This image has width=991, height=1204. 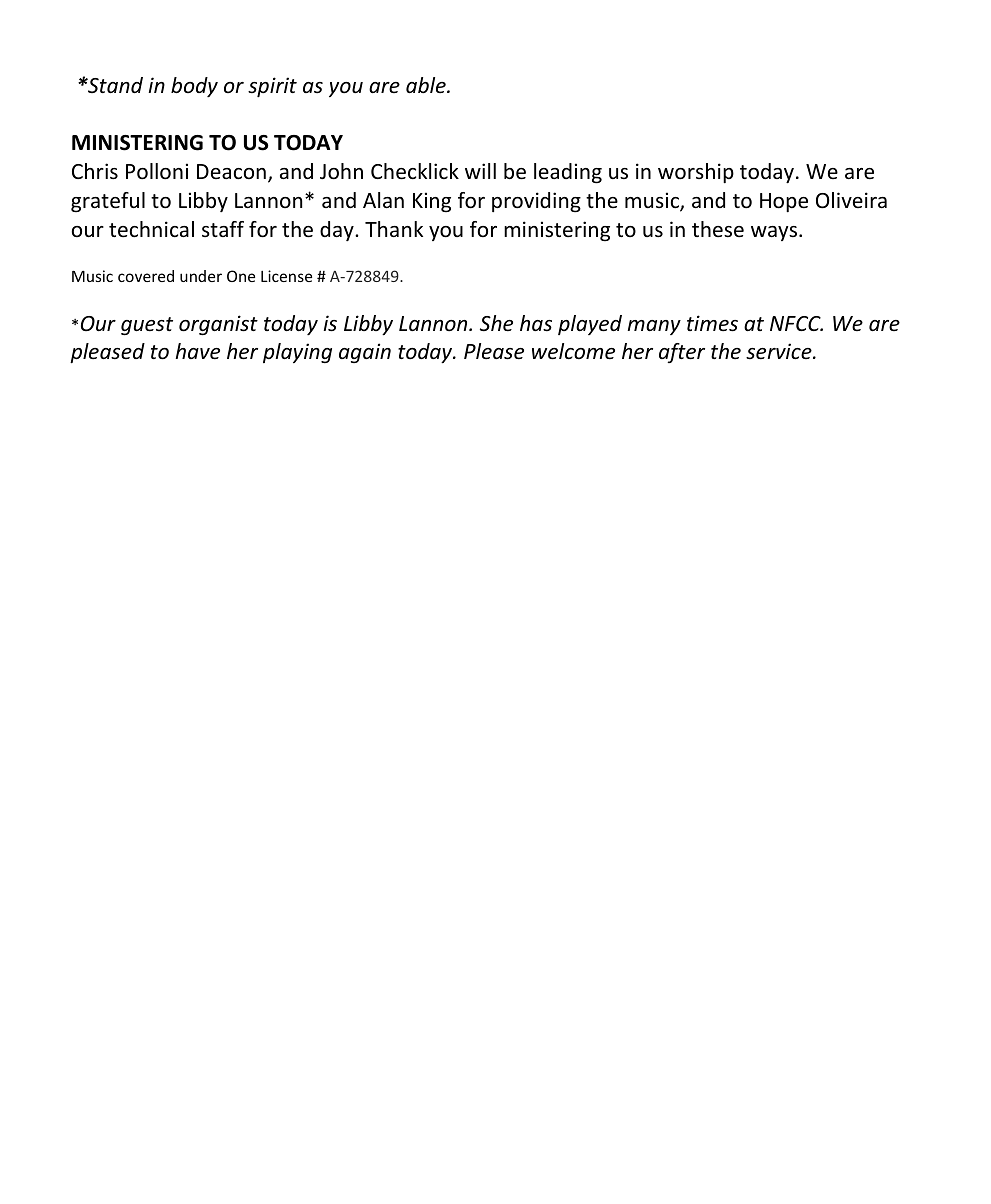 What do you see at coordinates (775, 233) in the image?
I see `ways` at bounding box center [775, 233].
